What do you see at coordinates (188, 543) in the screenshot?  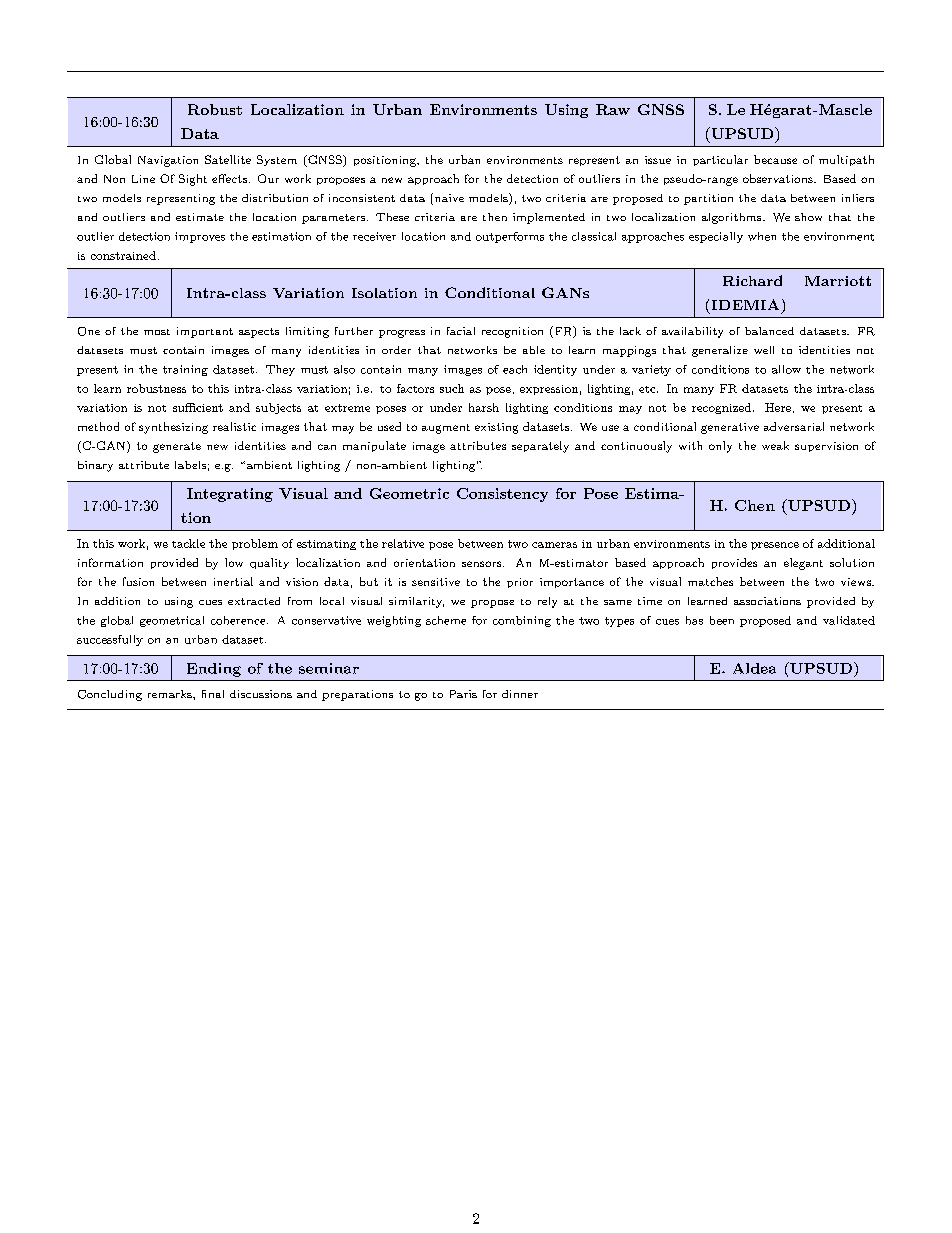 I see `tackle` at bounding box center [188, 543].
